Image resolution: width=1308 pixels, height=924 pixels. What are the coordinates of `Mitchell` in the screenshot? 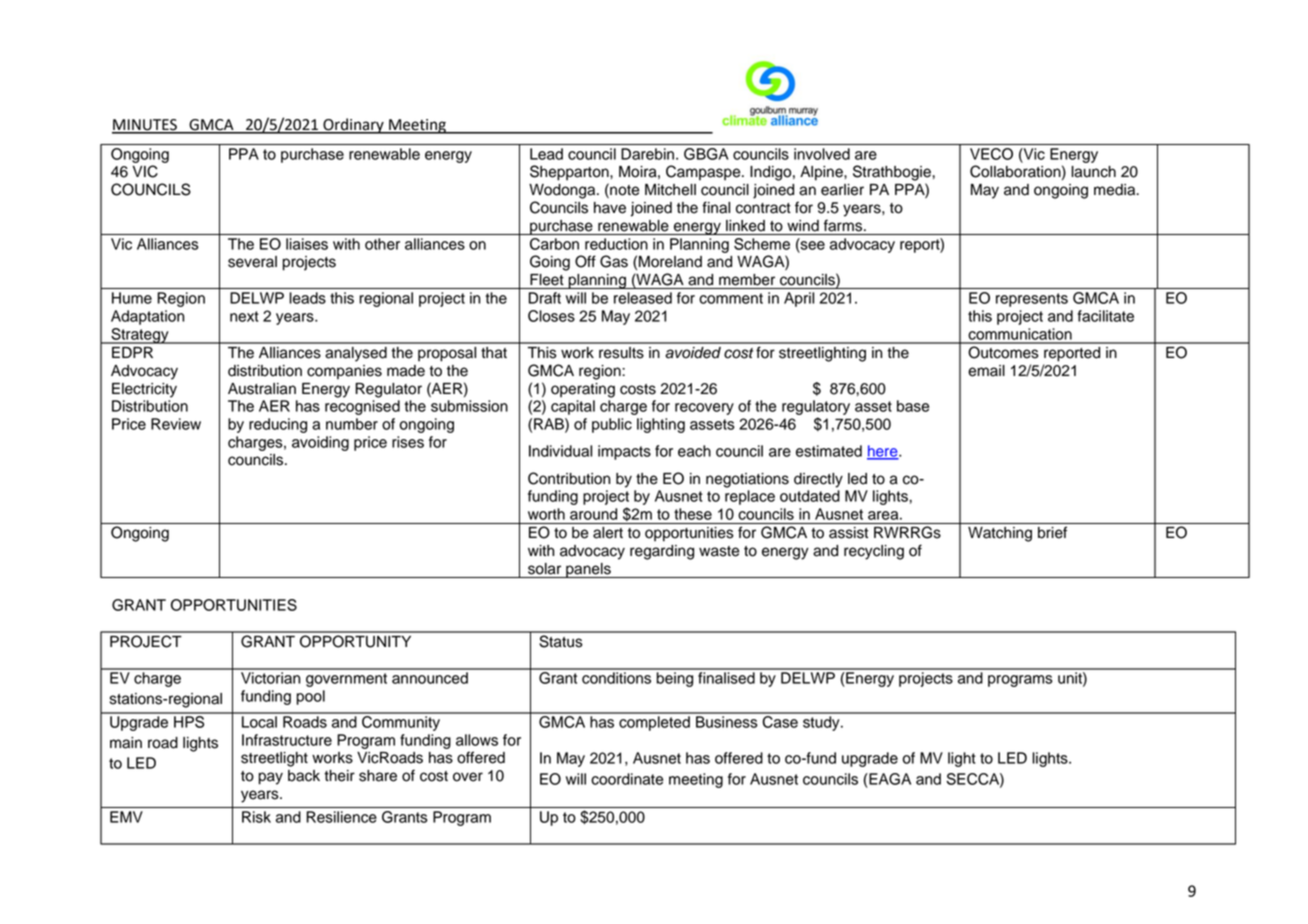 It's located at (670, 190).
